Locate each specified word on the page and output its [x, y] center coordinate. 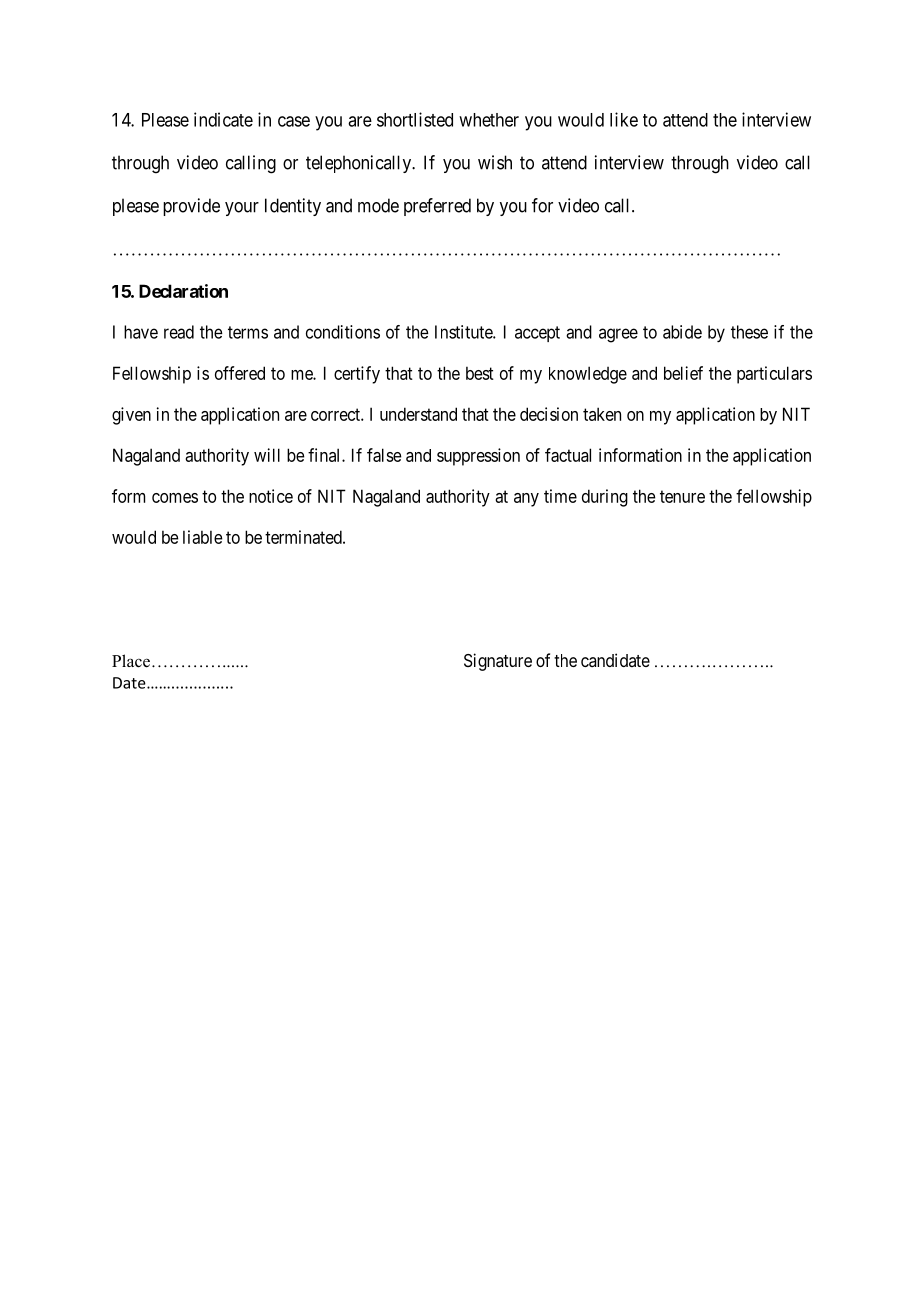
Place [131, 661]
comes [175, 498]
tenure [682, 496]
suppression [478, 457]
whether [489, 120]
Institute [464, 332]
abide [682, 332]
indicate [223, 119]
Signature [498, 662]
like [624, 119]
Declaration [183, 291]
